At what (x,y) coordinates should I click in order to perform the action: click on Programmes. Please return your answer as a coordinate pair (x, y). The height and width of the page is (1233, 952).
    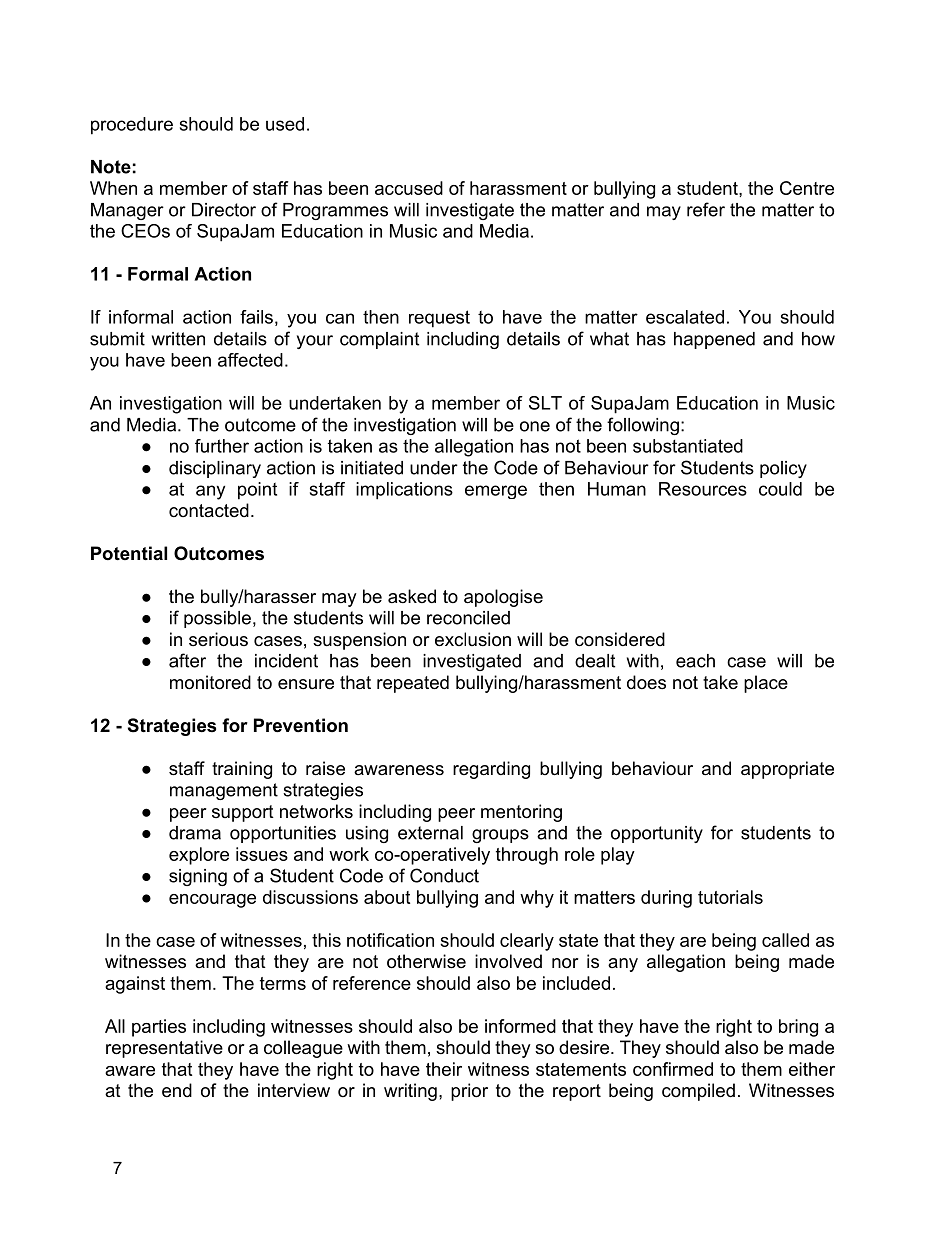
    Looking at the image, I should click on (335, 211).
